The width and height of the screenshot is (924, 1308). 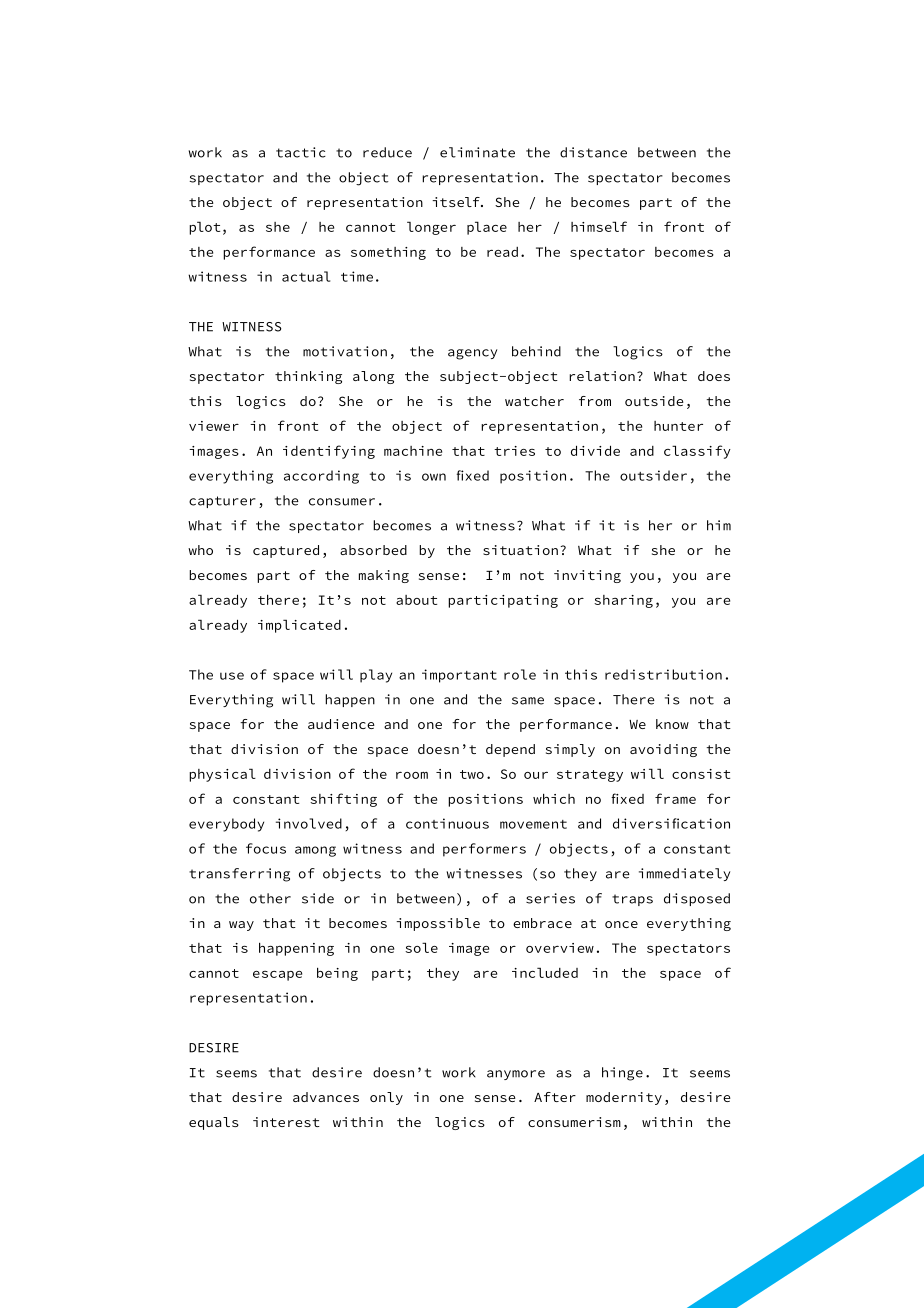 What do you see at coordinates (593, 152) in the screenshot?
I see `distance` at bounding box center [593, 152].
